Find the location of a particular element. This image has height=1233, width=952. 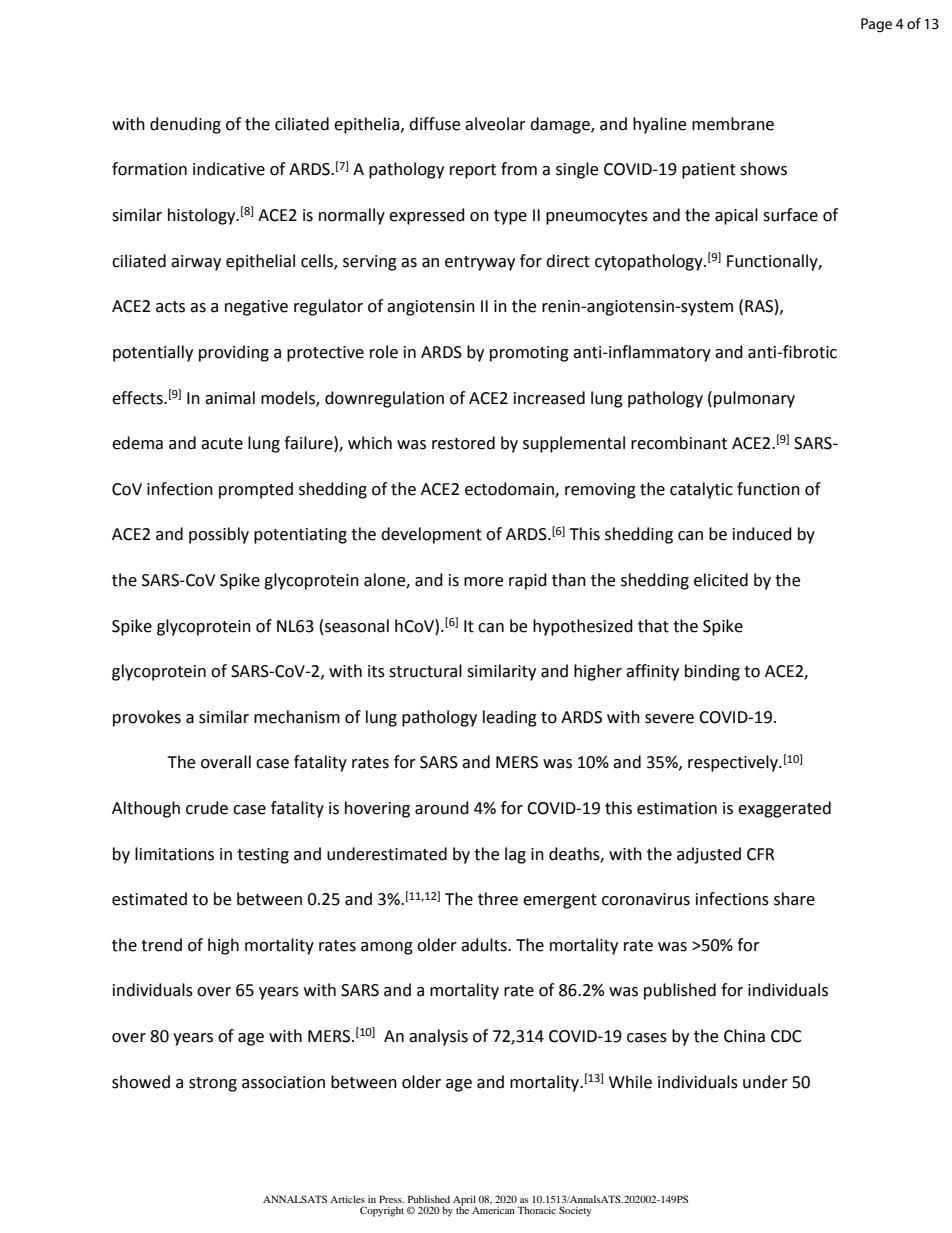

membrane is located at coordinates (733, 124).
